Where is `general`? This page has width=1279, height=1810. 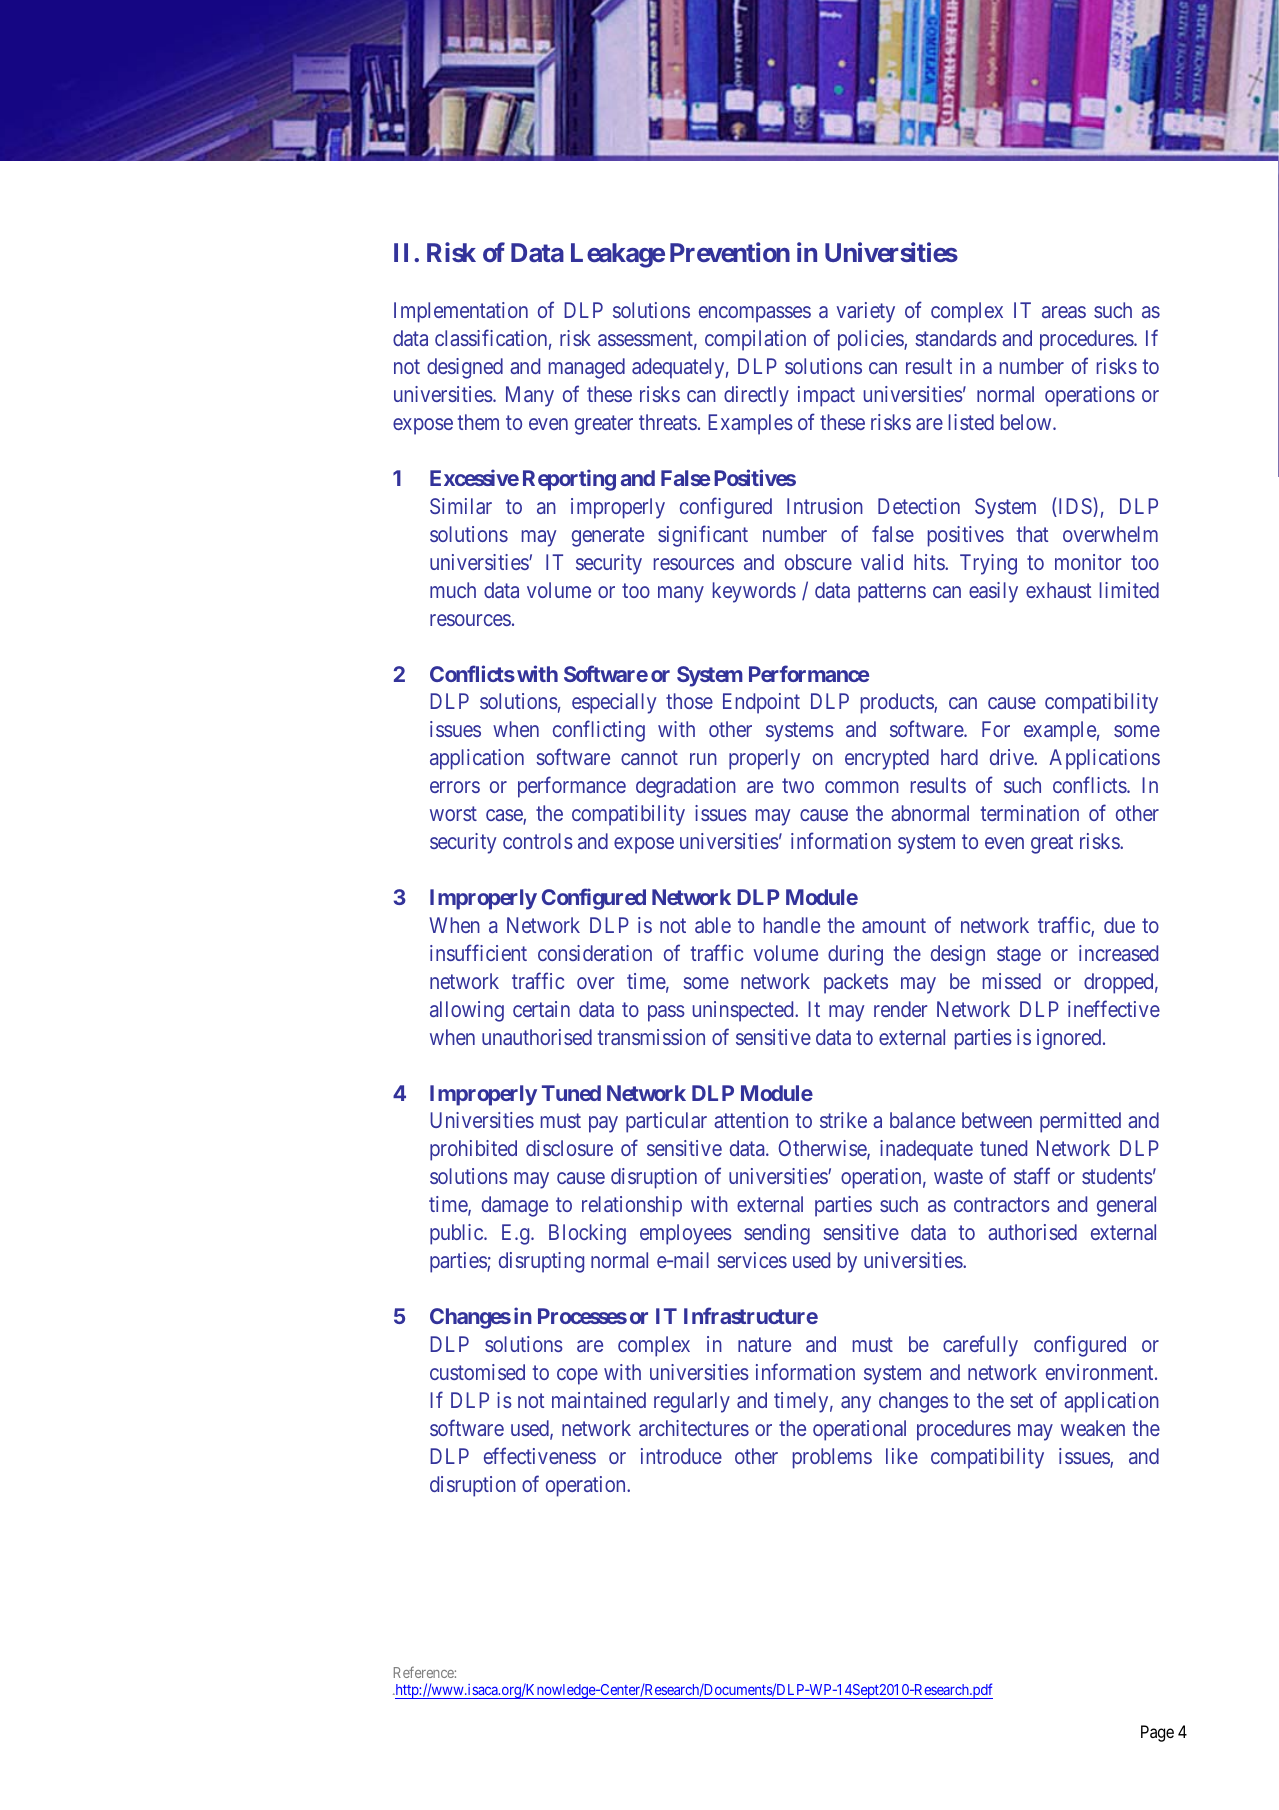 general is located at coordinates (1126, 1206).
